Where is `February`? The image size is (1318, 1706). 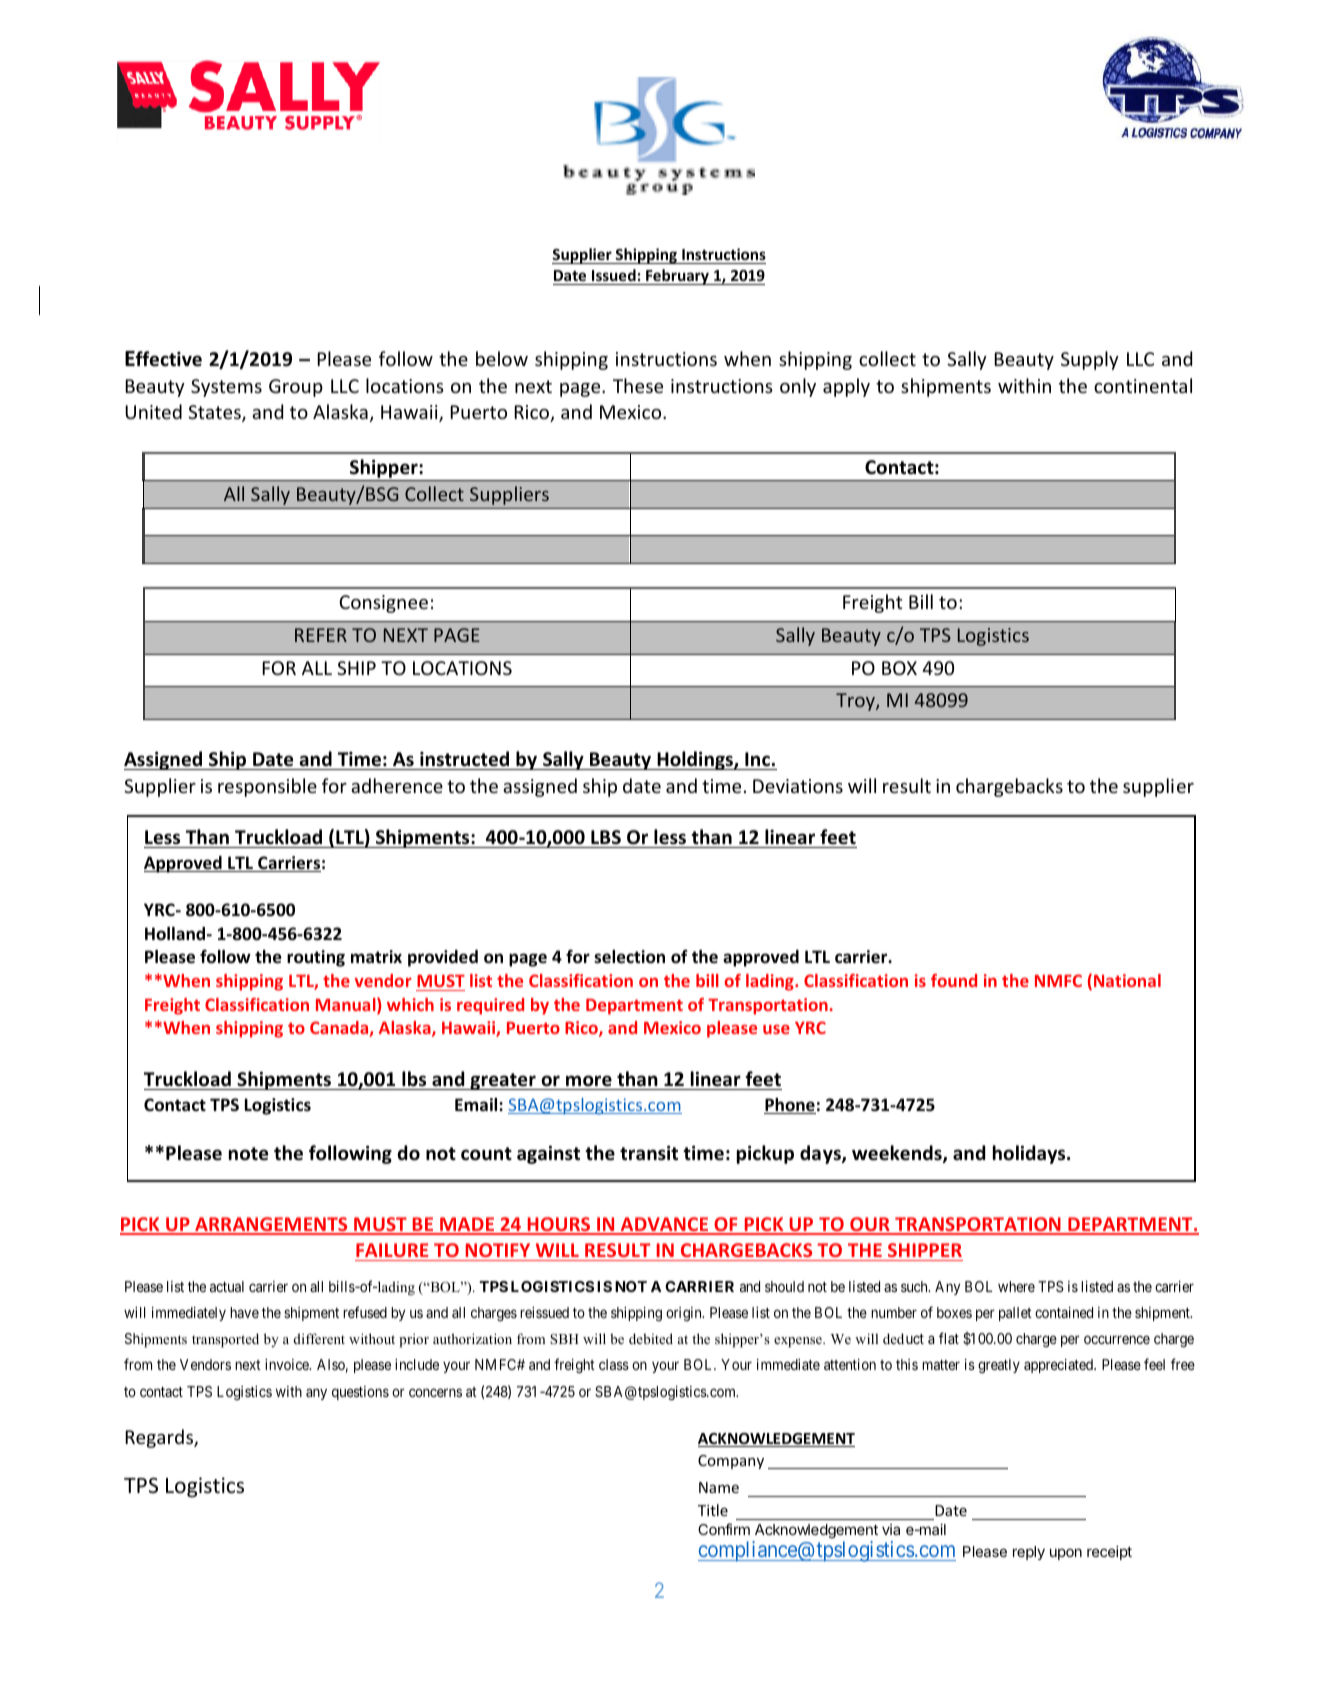
February is located at coordinates (677, 277).
